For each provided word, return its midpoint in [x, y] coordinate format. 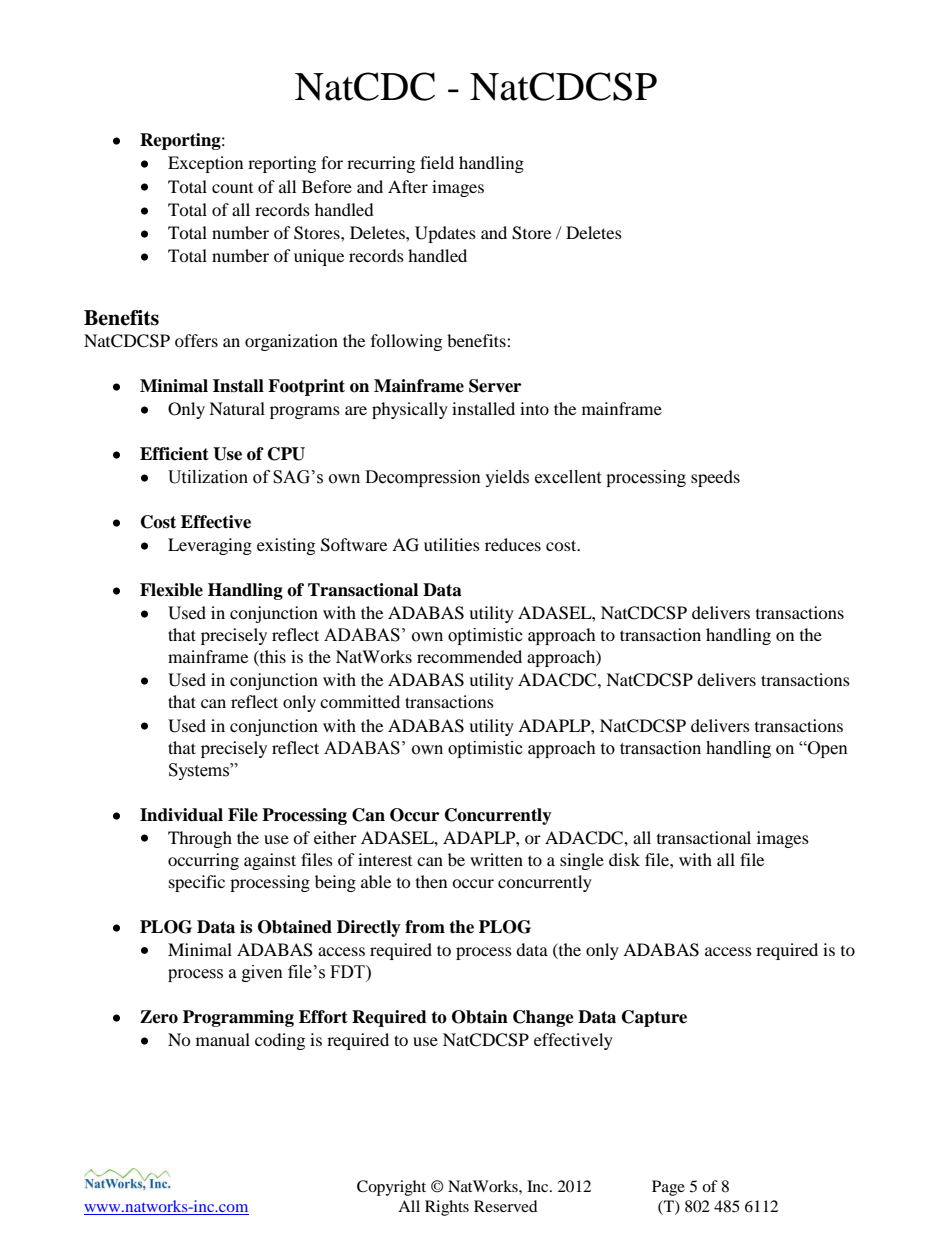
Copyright [391, 1188]
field [437, 162]
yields [507, 478]
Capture [654, 1018]
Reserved [506, 1206]
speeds [715, 478]
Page [668, 1188]
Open [827, 749]
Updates [445, 234]
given [262, 973]
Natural [237, 408]
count [232, 188]
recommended [469, 656]
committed [360, 701]
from [425, 927]
